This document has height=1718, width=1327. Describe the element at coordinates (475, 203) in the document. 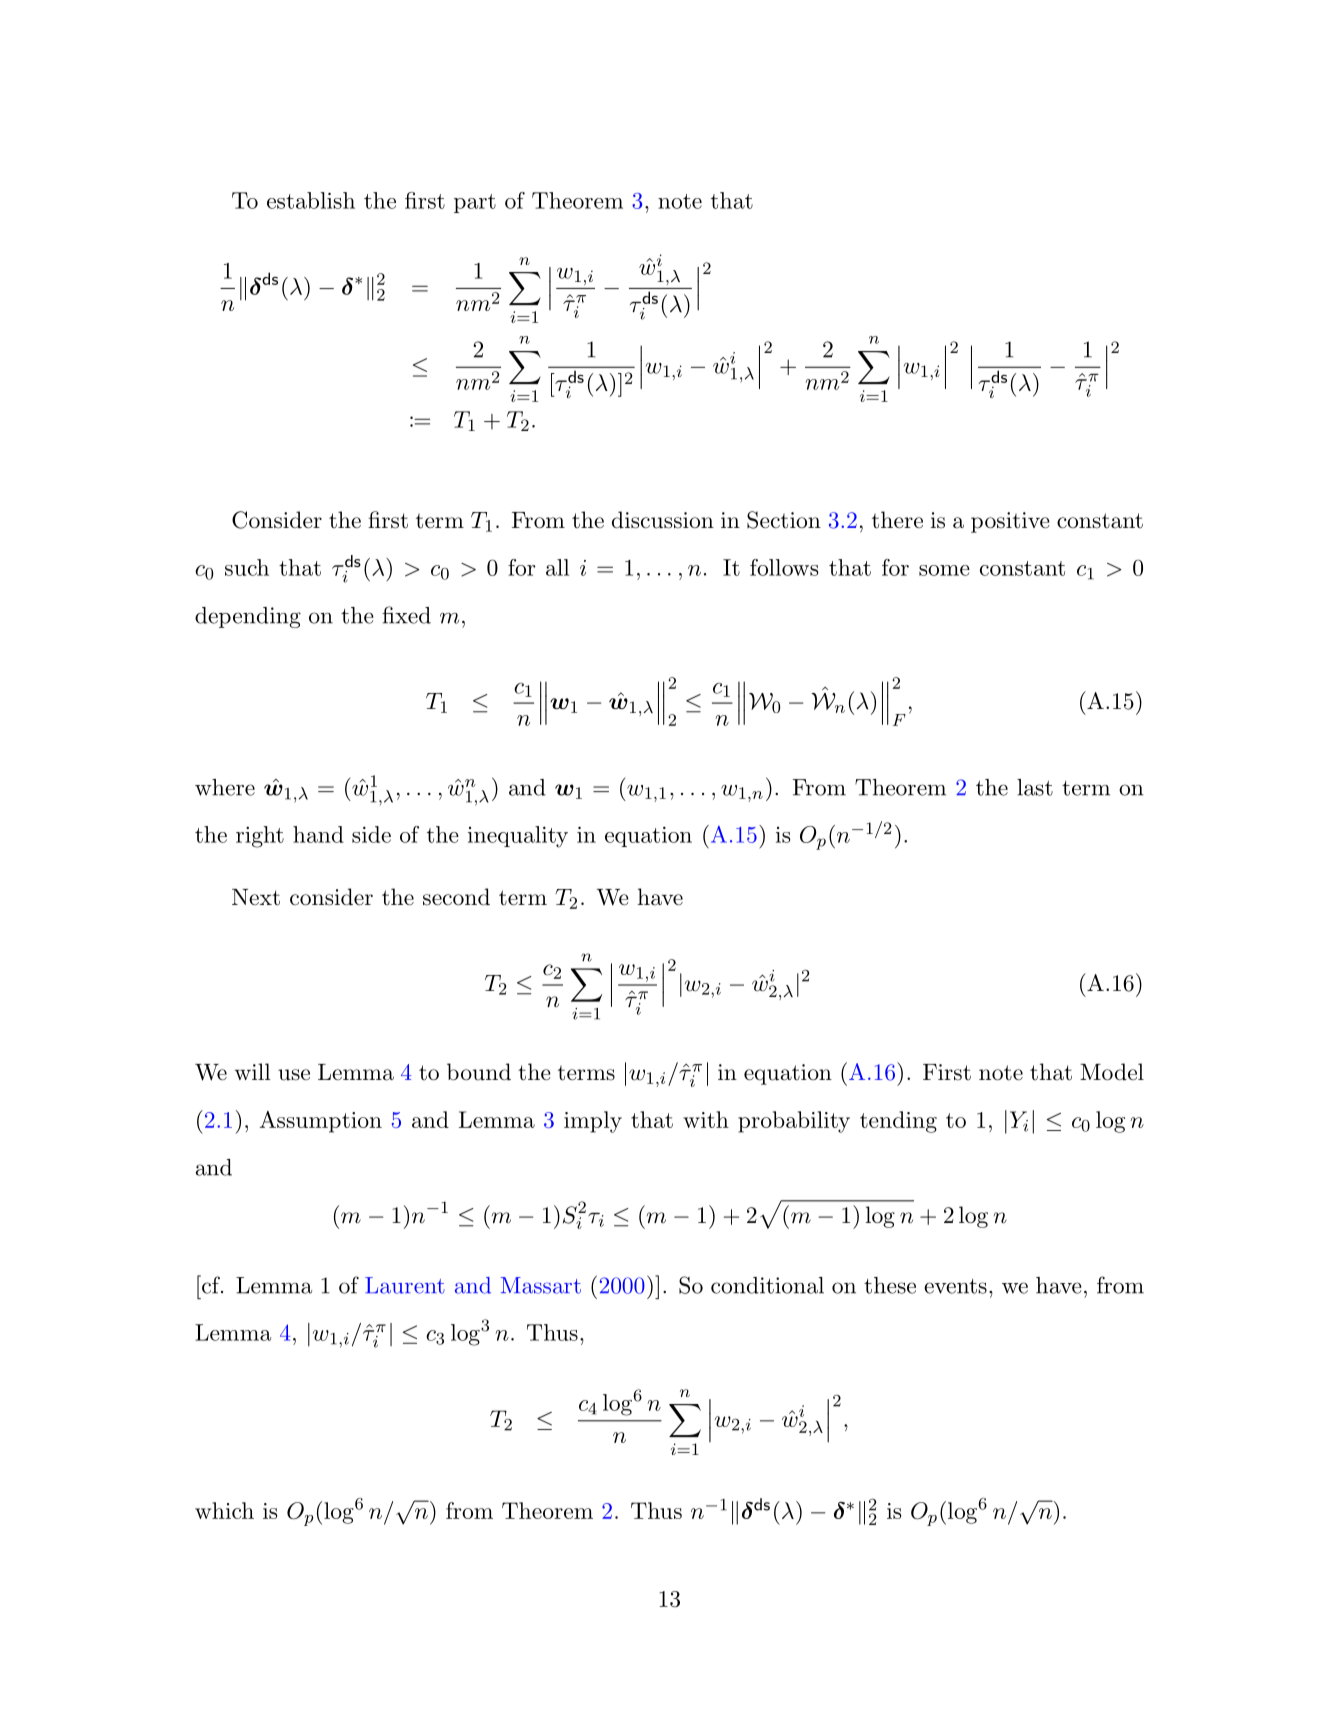

I see `part` at that location.
